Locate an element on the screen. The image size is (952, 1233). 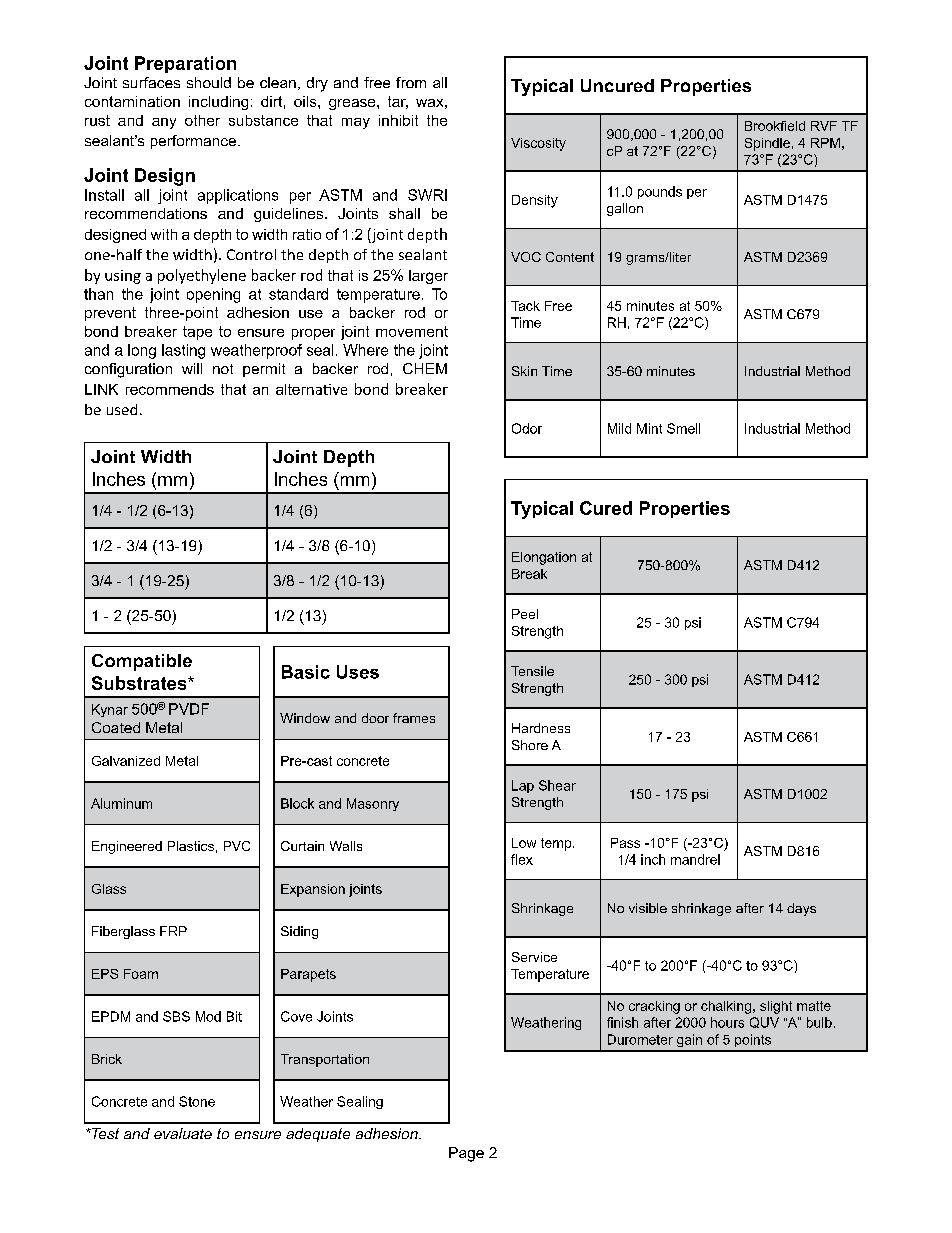
Peel is located at coordinates (525, 614).
